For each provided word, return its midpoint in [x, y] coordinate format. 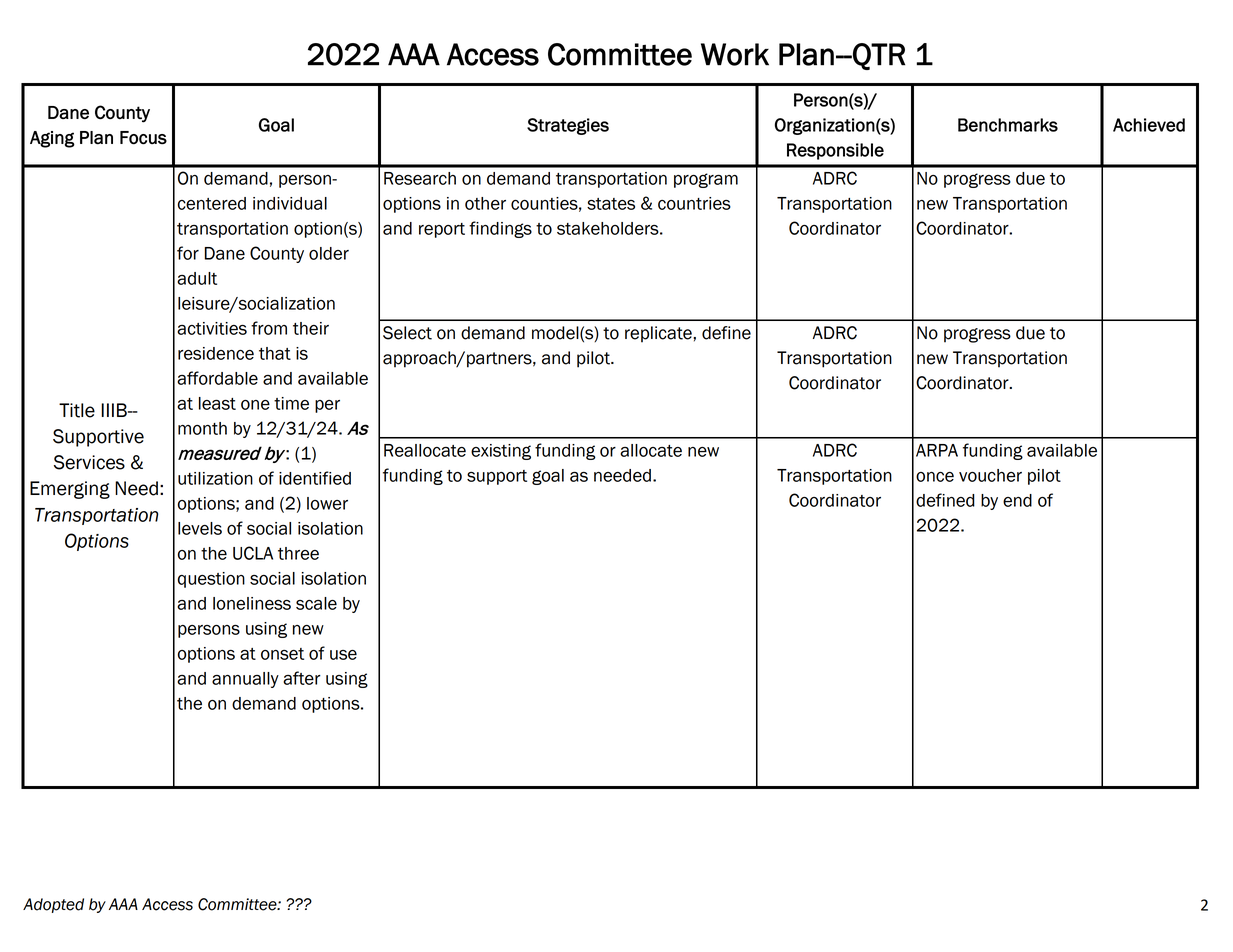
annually [245, 680]
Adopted [53, 905]
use [343, 655]
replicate [659, 334]
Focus [143, 138]
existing [501, 452]
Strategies [568, 126]
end [1017, 500]
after [302, 678]
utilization [215, 478]
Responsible [835, 151]
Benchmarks [1008, 125]
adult [197, 278]
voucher [990, 475]
